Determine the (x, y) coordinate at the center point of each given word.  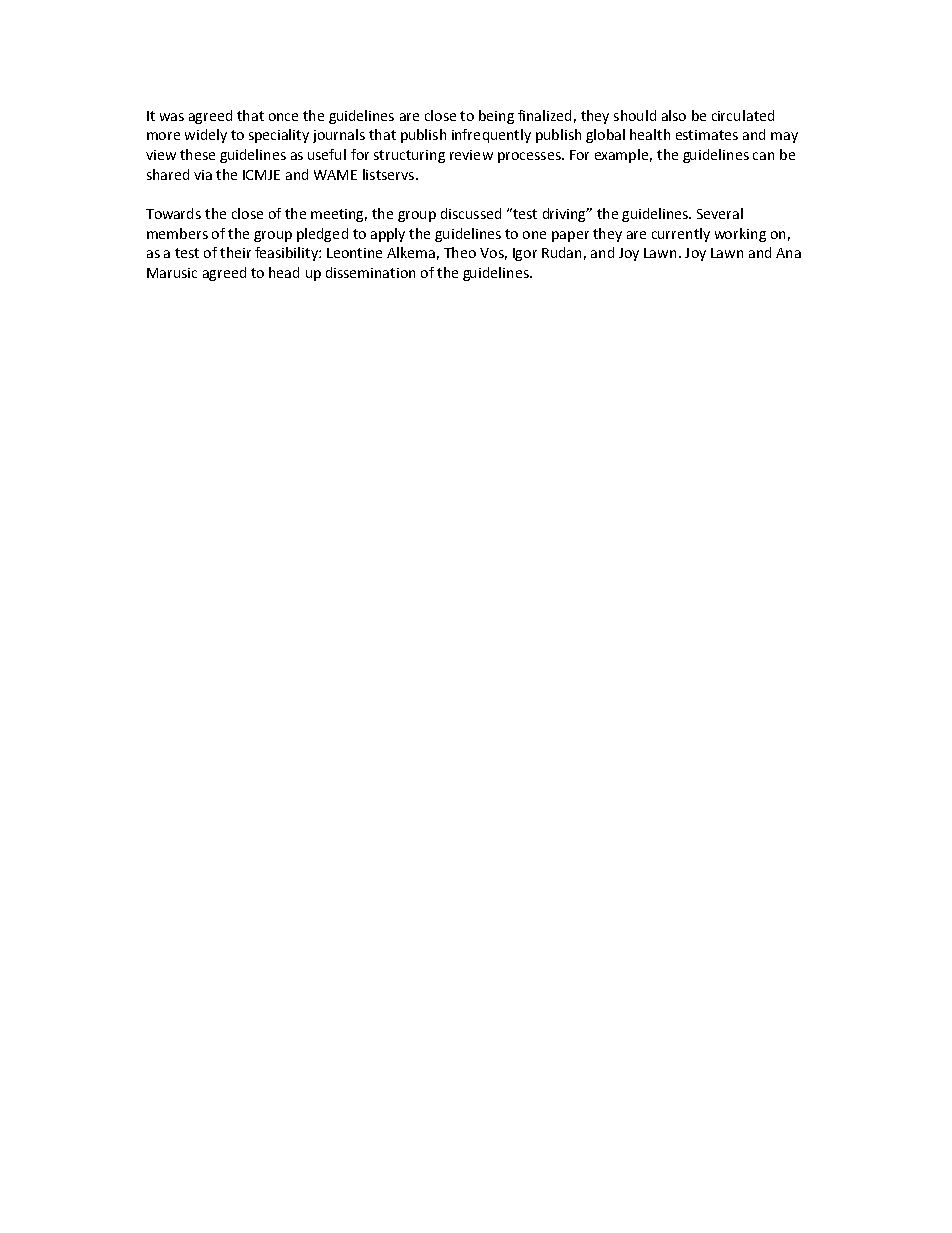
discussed (471, 213)
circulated (743, 115)
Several (720, 213)
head (284, 272)
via (203, 175)
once (283, 117)
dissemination (370, 272)
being (496, 117)
